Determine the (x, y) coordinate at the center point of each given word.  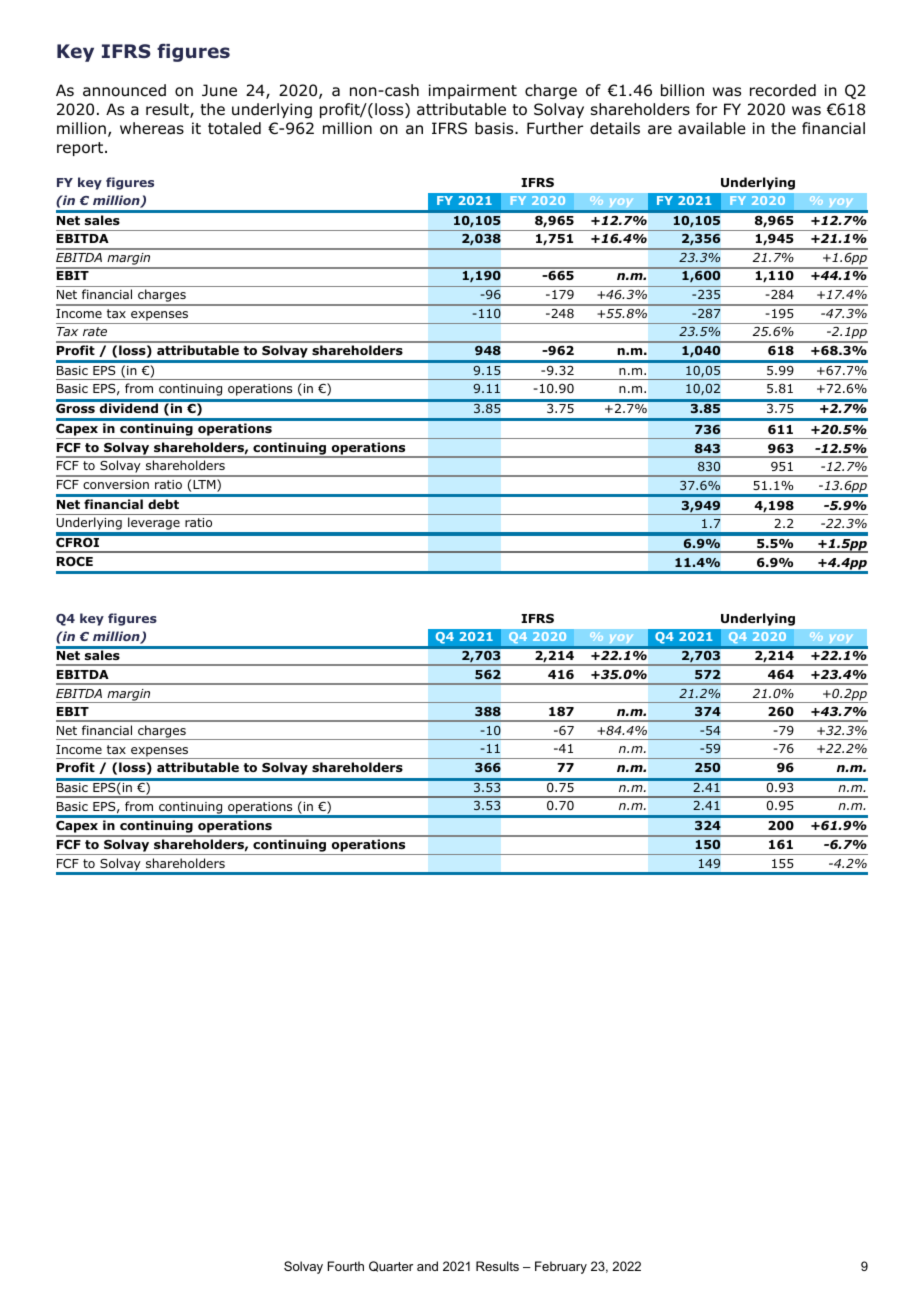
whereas (152, 128)
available (712, 128)
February (561, 1267)
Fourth (346, 1266)
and (427, 1266)
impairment (473, 91)
